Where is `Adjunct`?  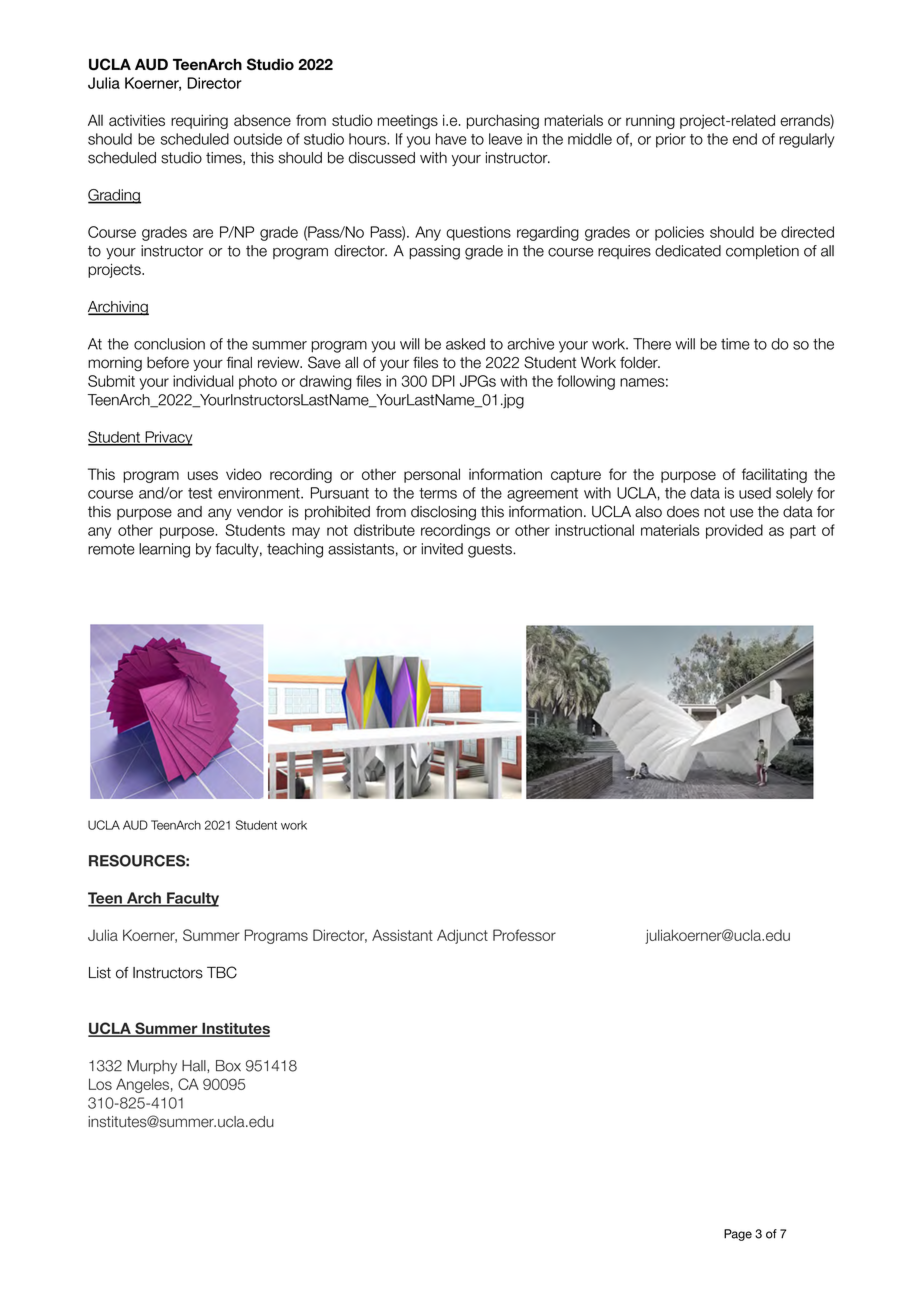
Adjunct is located at coordinates (462, 936).
